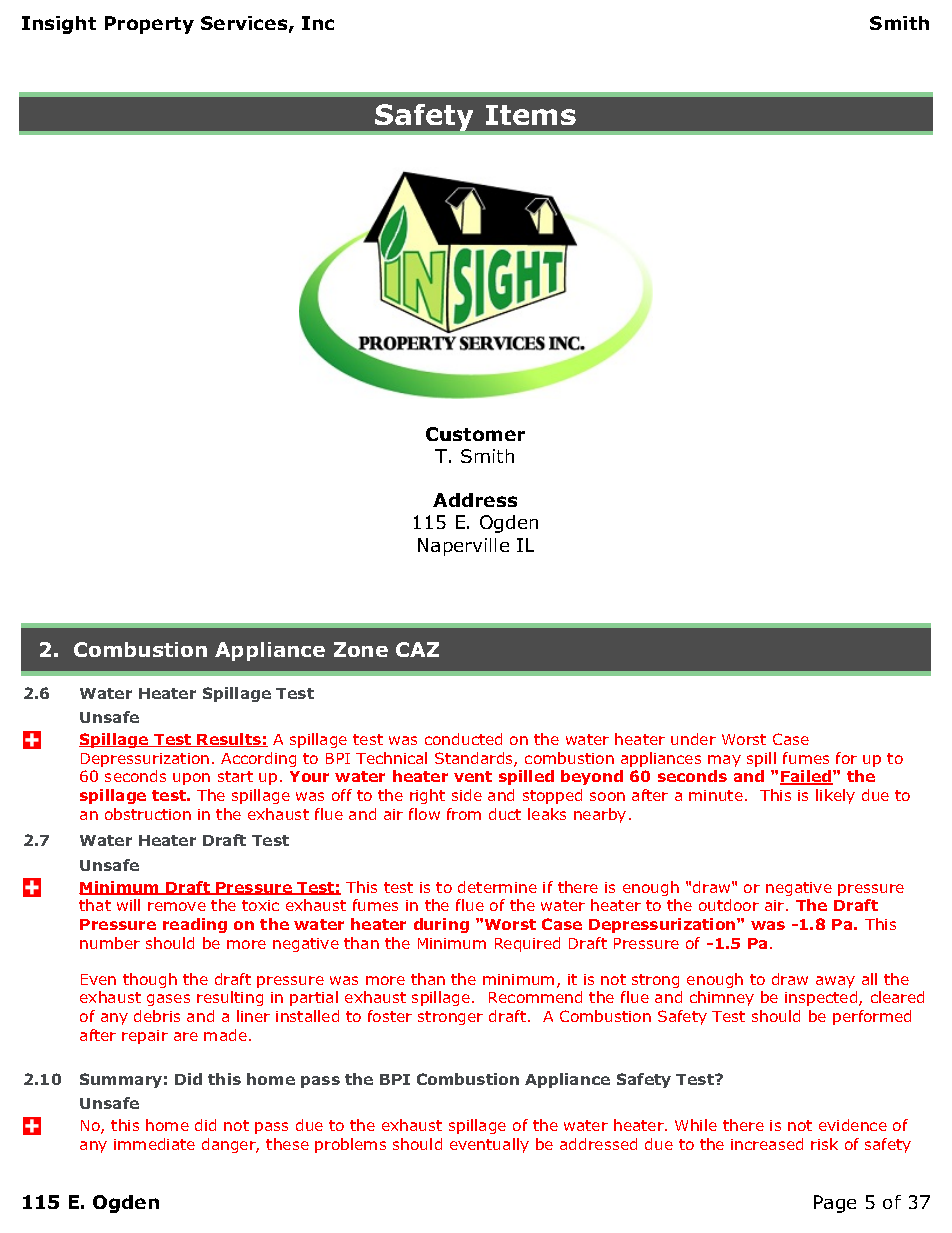 This page has height=1233, width=952. Describe the element at coordinates (391, 758) in the page. I see `Technical` at that location.
